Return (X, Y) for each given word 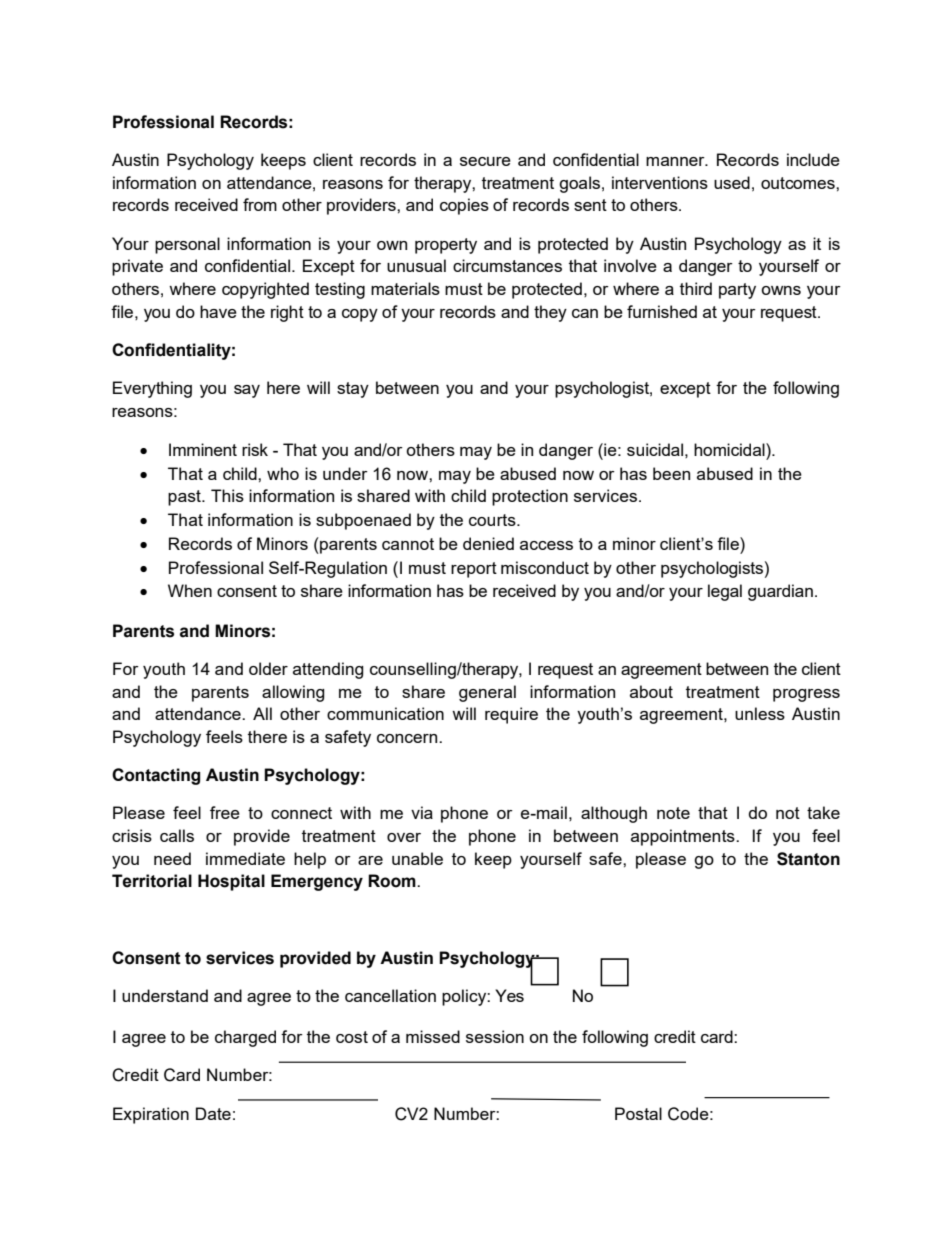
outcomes (799, 183)
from (260, 204)
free (225, 812)
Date (213, 1113)
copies (464, 206)
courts (493, 520)
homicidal (730, 449)
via (422, 812)
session (495, 1036)
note (673, 813)
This (227, 495)
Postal (638, 1113)
